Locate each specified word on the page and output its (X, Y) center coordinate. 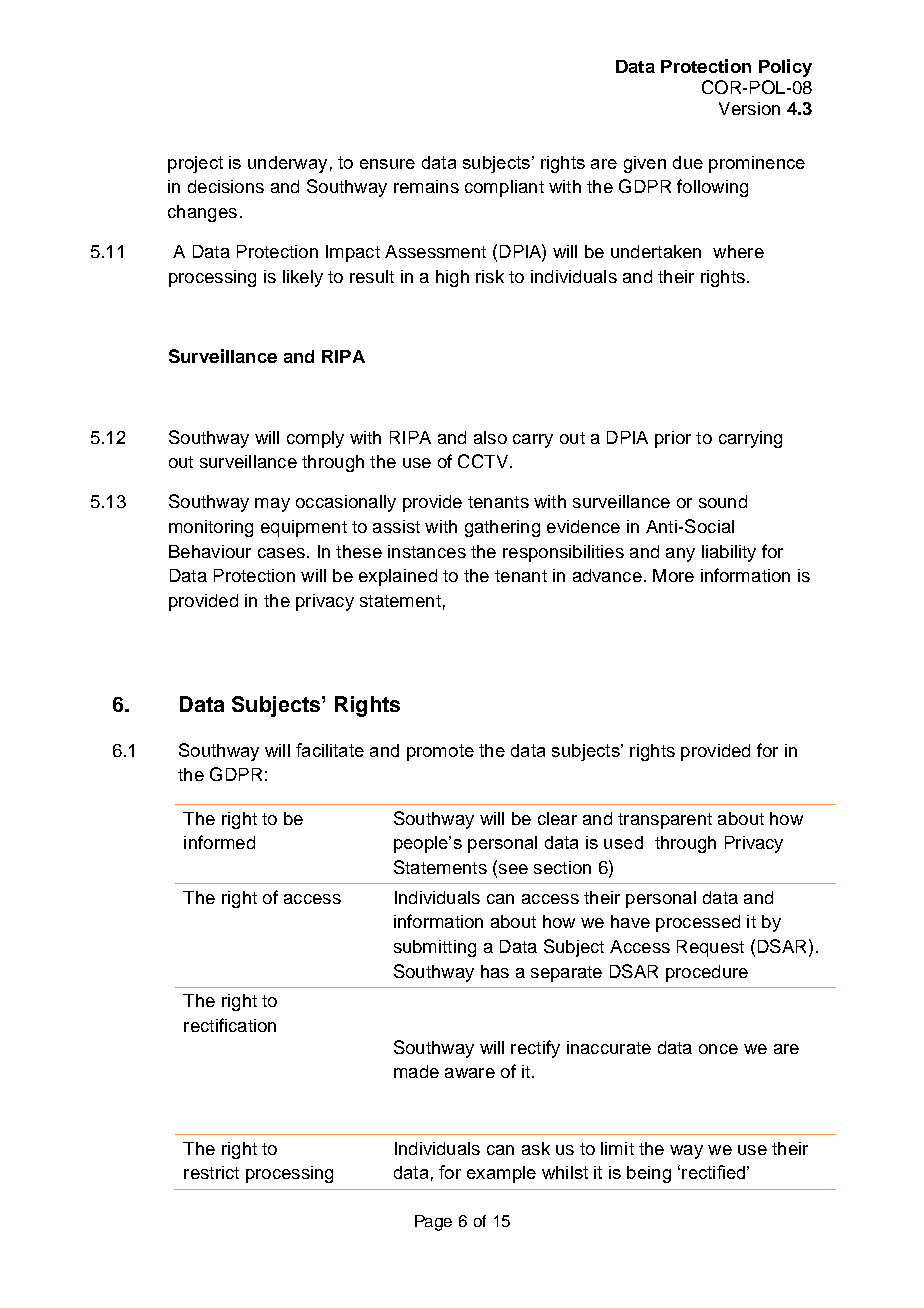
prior (673, 439)
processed (698, 923)
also (490, 437)
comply (315, 439)
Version (749, 108)
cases (281, 553)
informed (219, 842)
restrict (211, 1172)
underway (287, 164)
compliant (504, 188)
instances (427, 551)
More (673, 575)
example (501, 1174)
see (513, 869)
